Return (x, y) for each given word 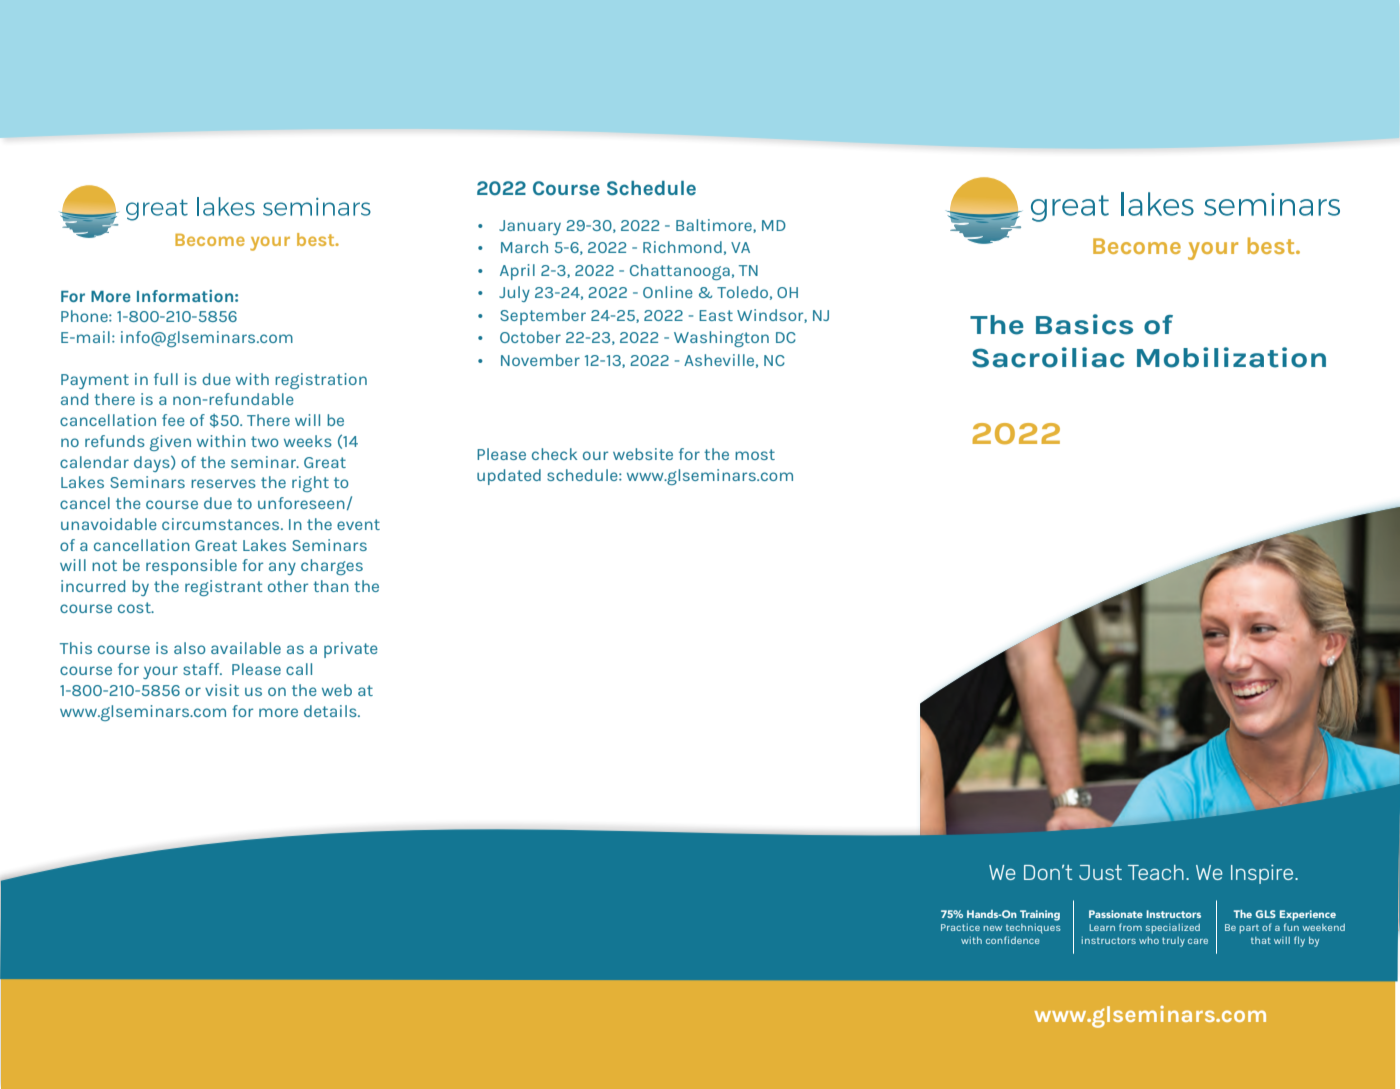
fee (173, 420)
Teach (1156, 872)
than (331, 586)
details (331, 711)
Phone (85, 316)
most (755, 454)
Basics (1084, 324)
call (299, 669)
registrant (224, 588)
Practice (960, 927)
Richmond (682, 247)
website (643, 454)
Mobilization (1231, 357)
